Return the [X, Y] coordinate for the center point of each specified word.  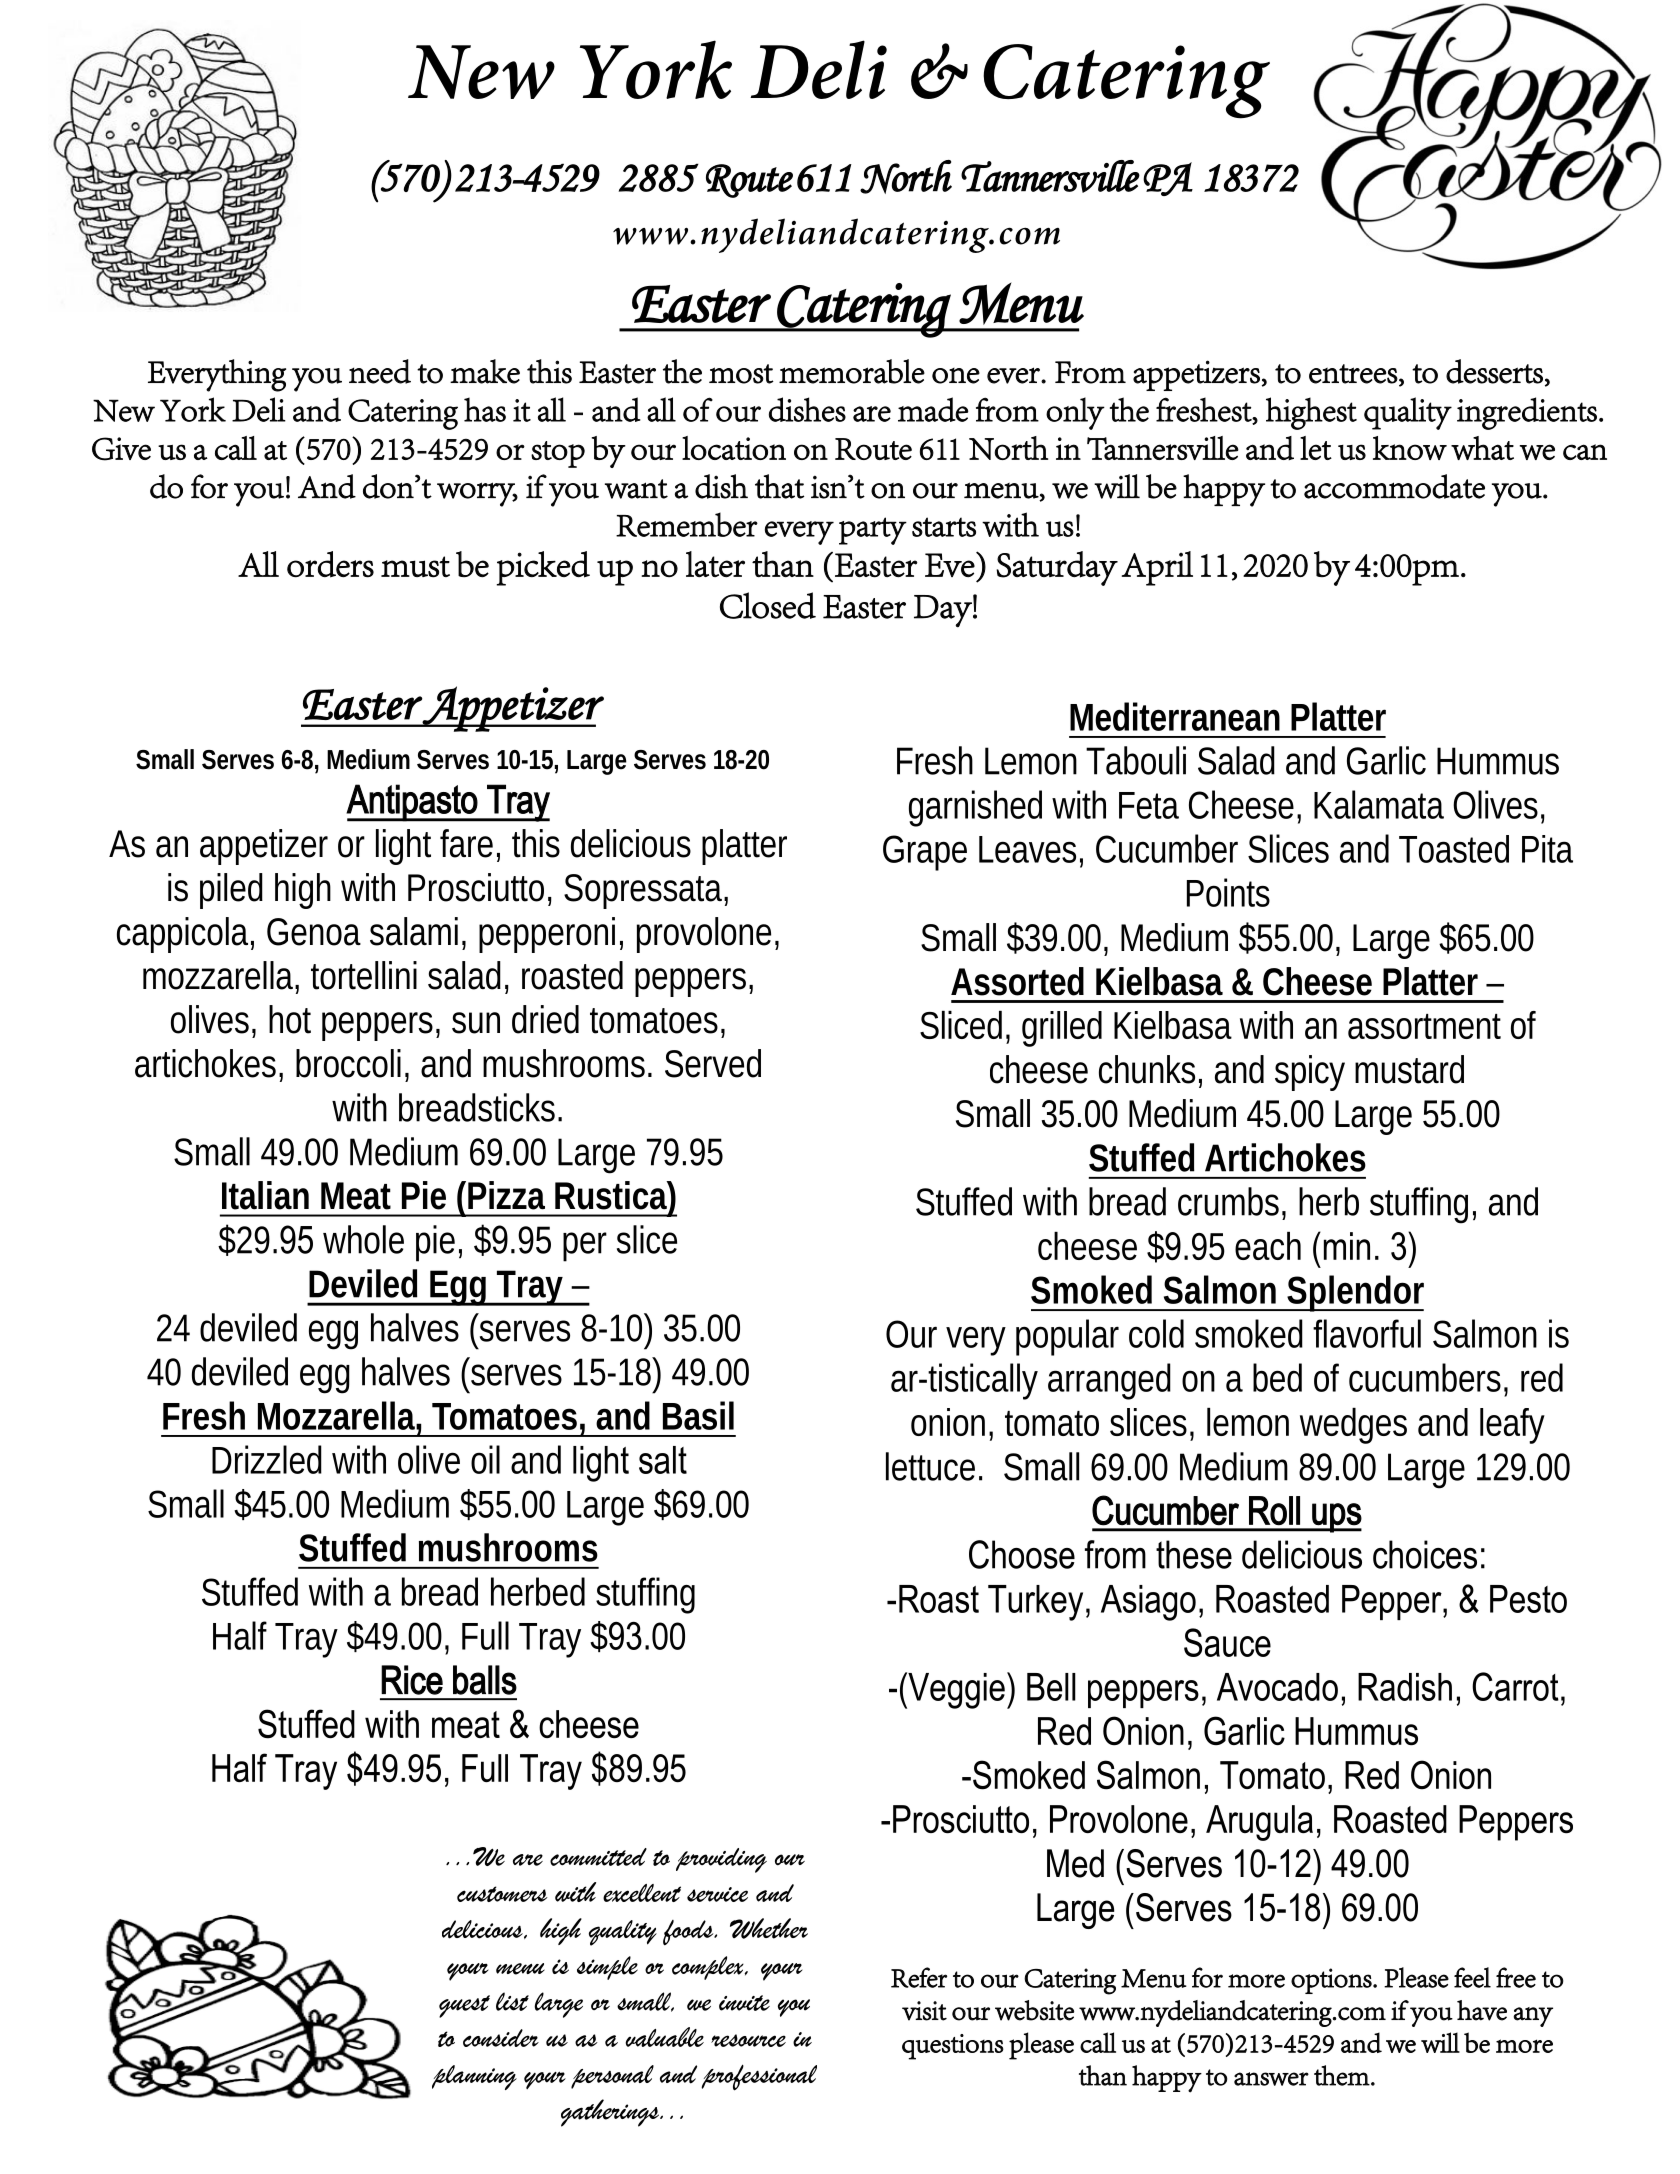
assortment [1424, 1026]
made [933, 409]
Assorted [1017, 981]
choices [1425, 1554]
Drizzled [267, 1459]
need [380, 371]
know [1410, 448]
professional [759, 2077]
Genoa [314, 932]
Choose [1022, 1554]
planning [474, 2077]
